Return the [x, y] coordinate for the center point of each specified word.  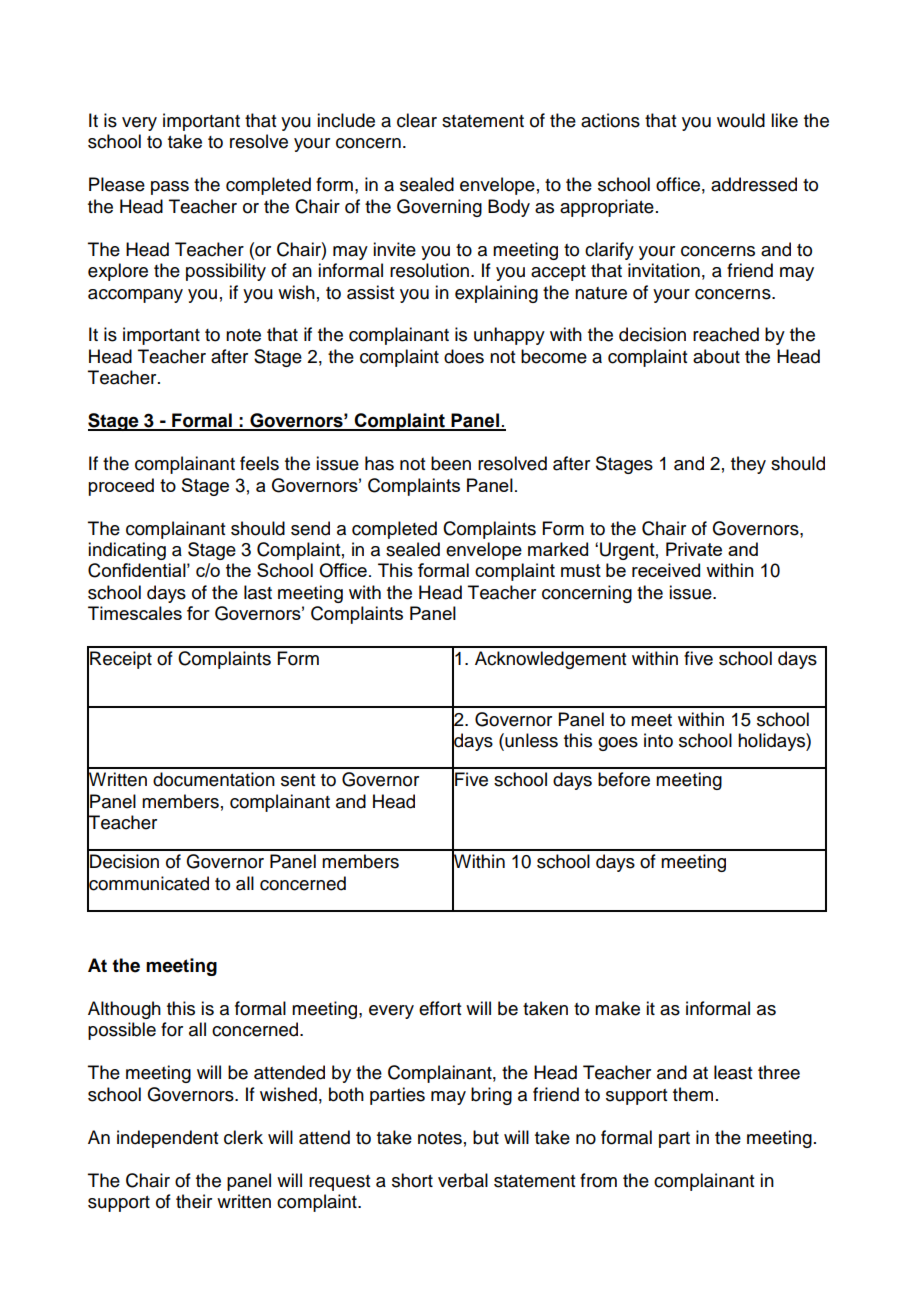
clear [417, 120]
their [194, 1201]
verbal [463, 1180]
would [741, 120]
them [693, 1094]
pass [170, 188]
